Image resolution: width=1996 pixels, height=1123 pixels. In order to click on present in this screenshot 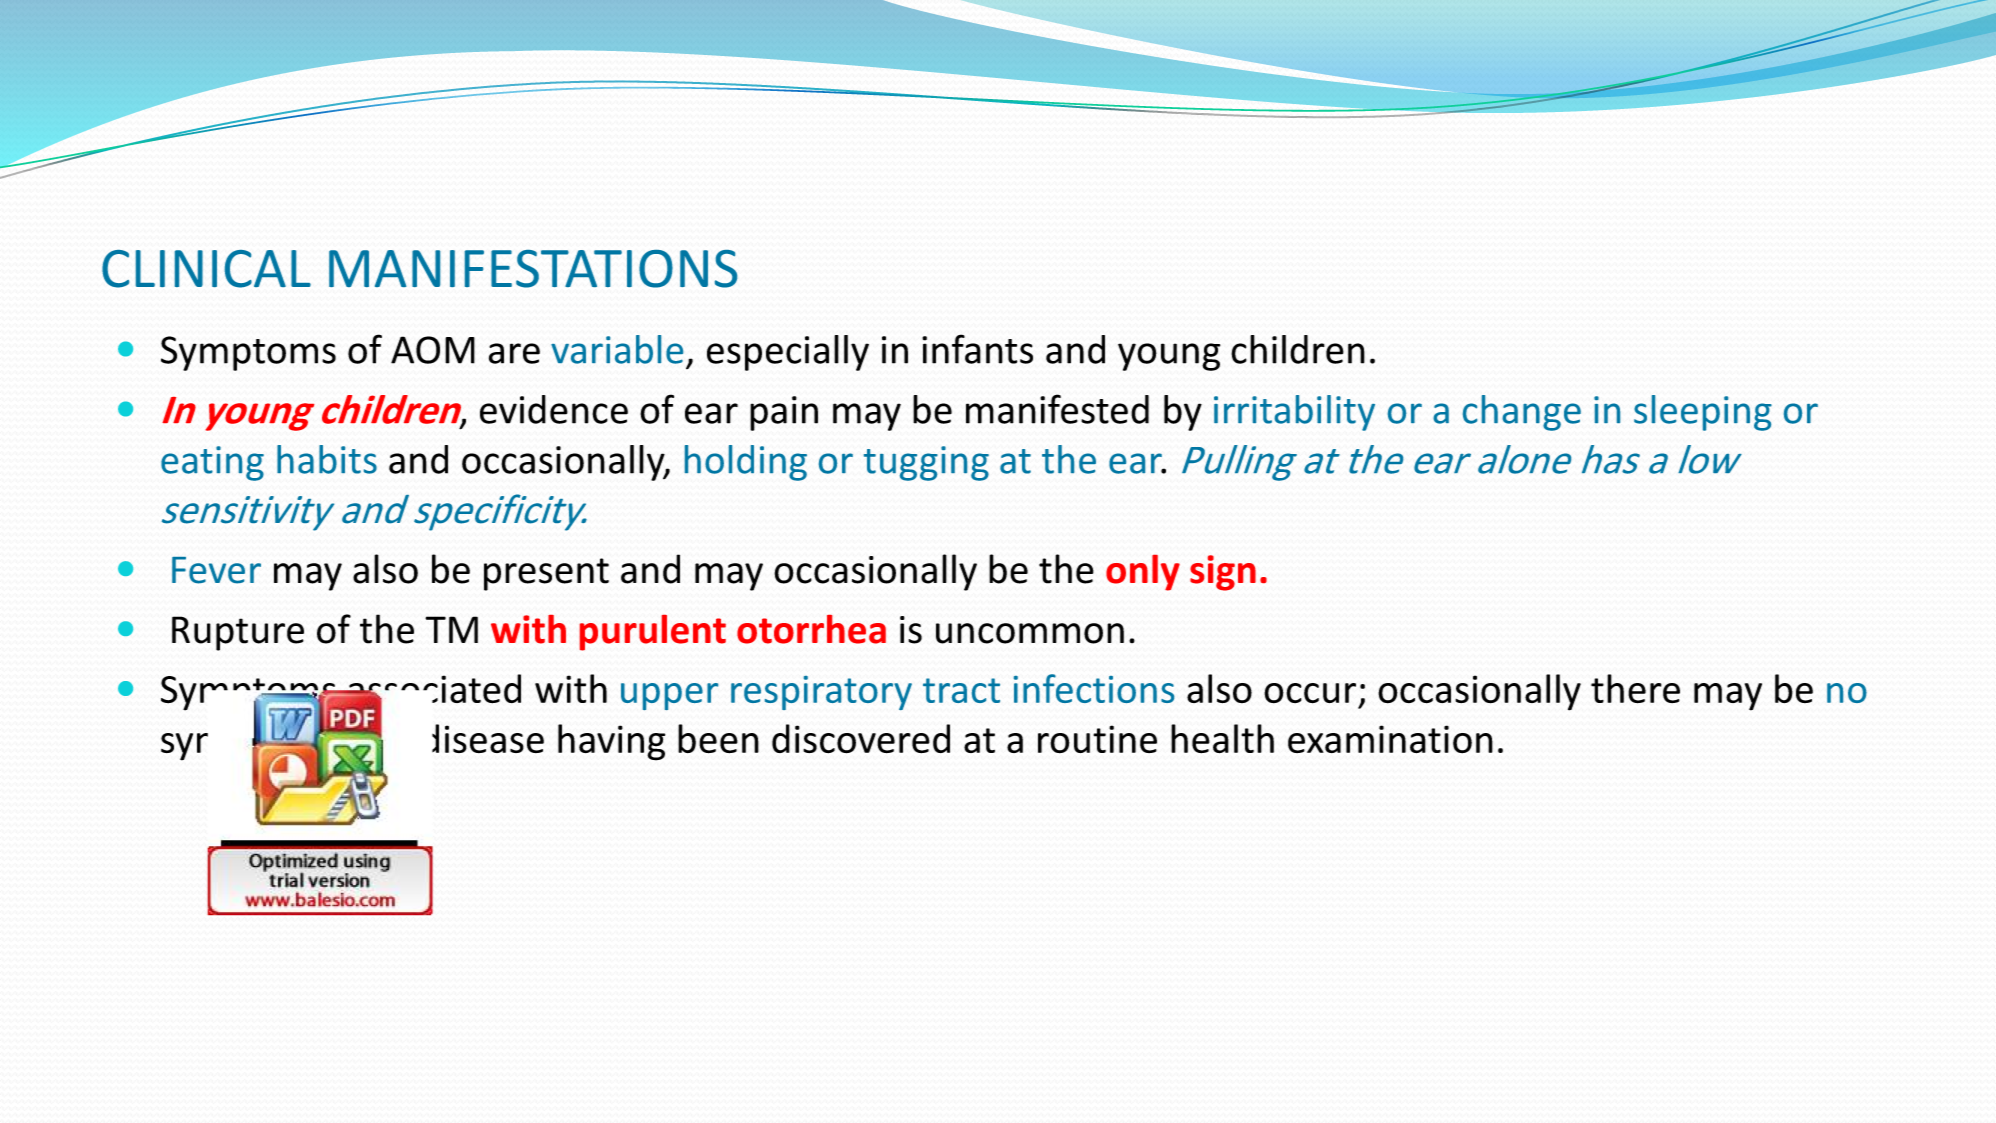, I will do `click(546, 574)`.
